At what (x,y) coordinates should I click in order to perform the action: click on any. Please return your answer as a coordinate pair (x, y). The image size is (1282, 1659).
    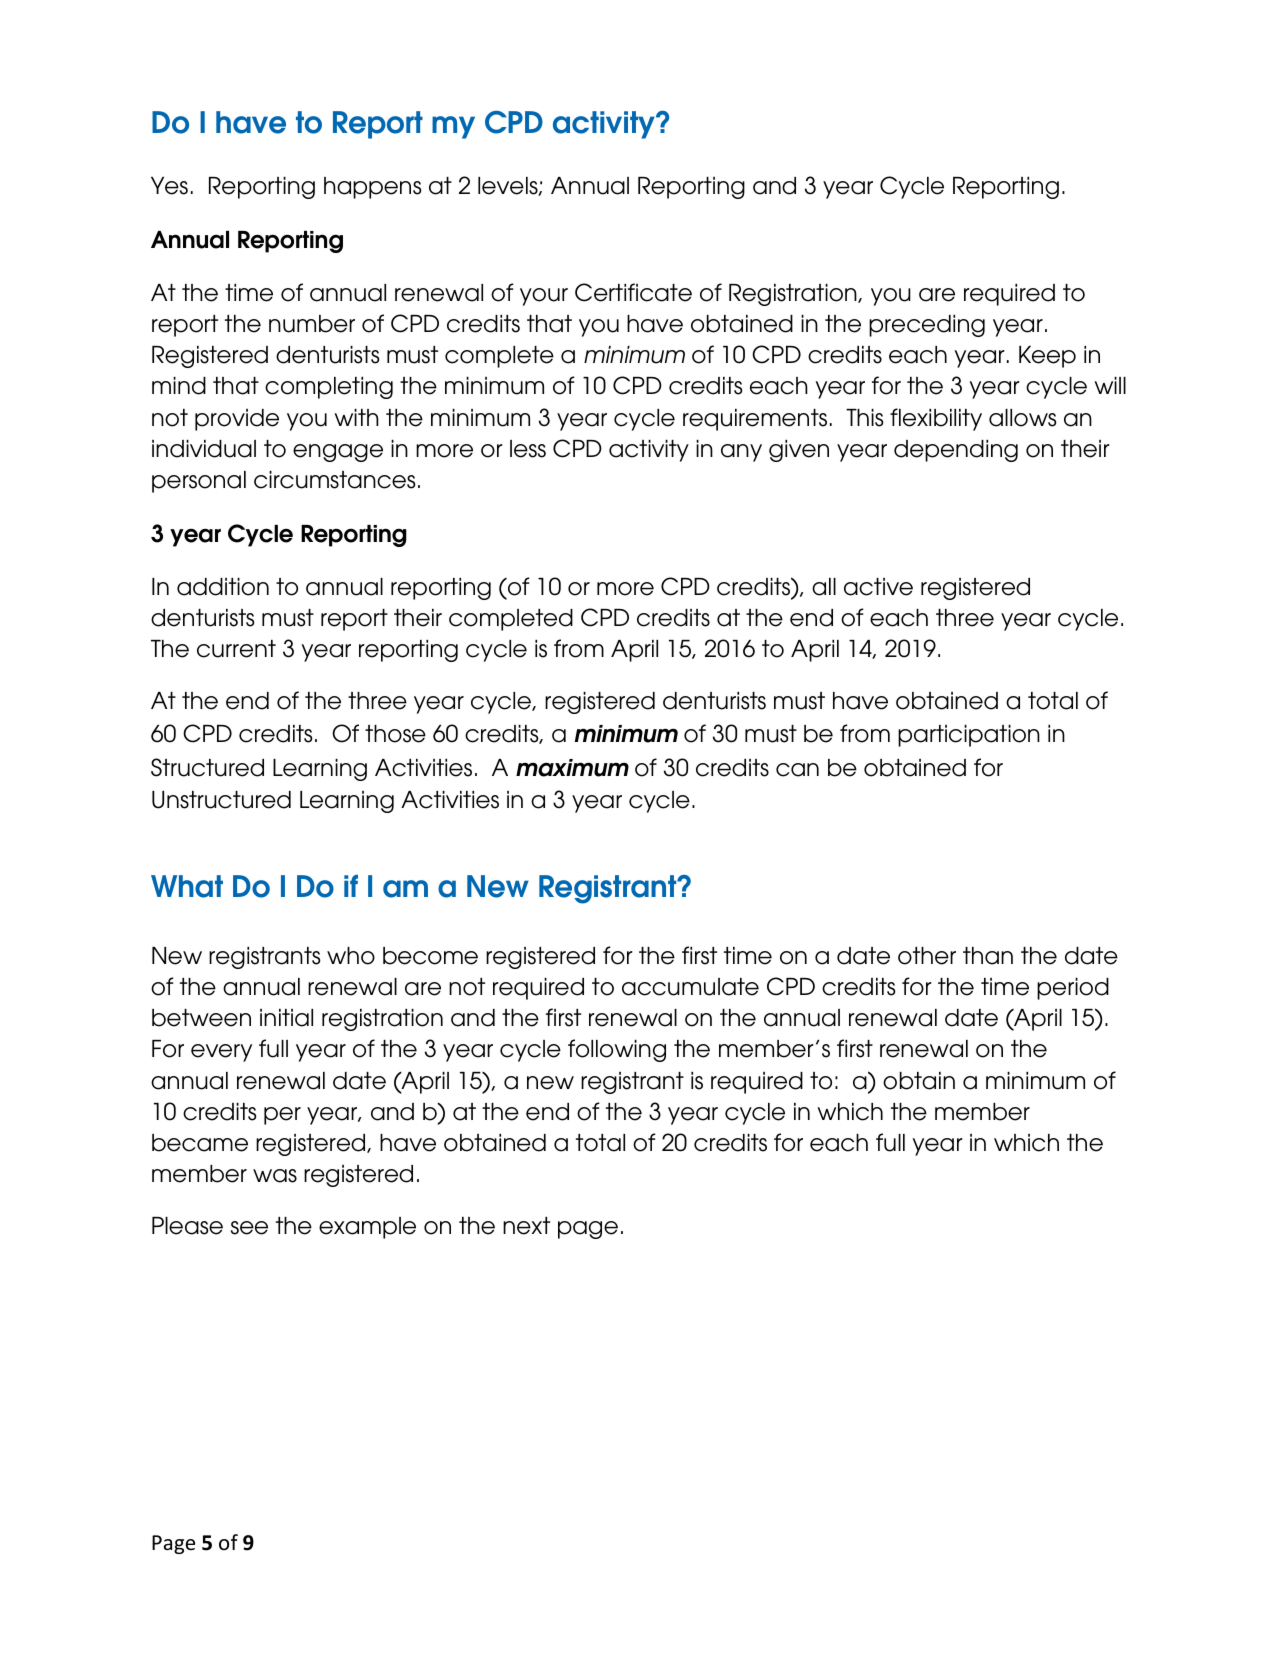
    Looking at the image, I should click on (741, 453).
